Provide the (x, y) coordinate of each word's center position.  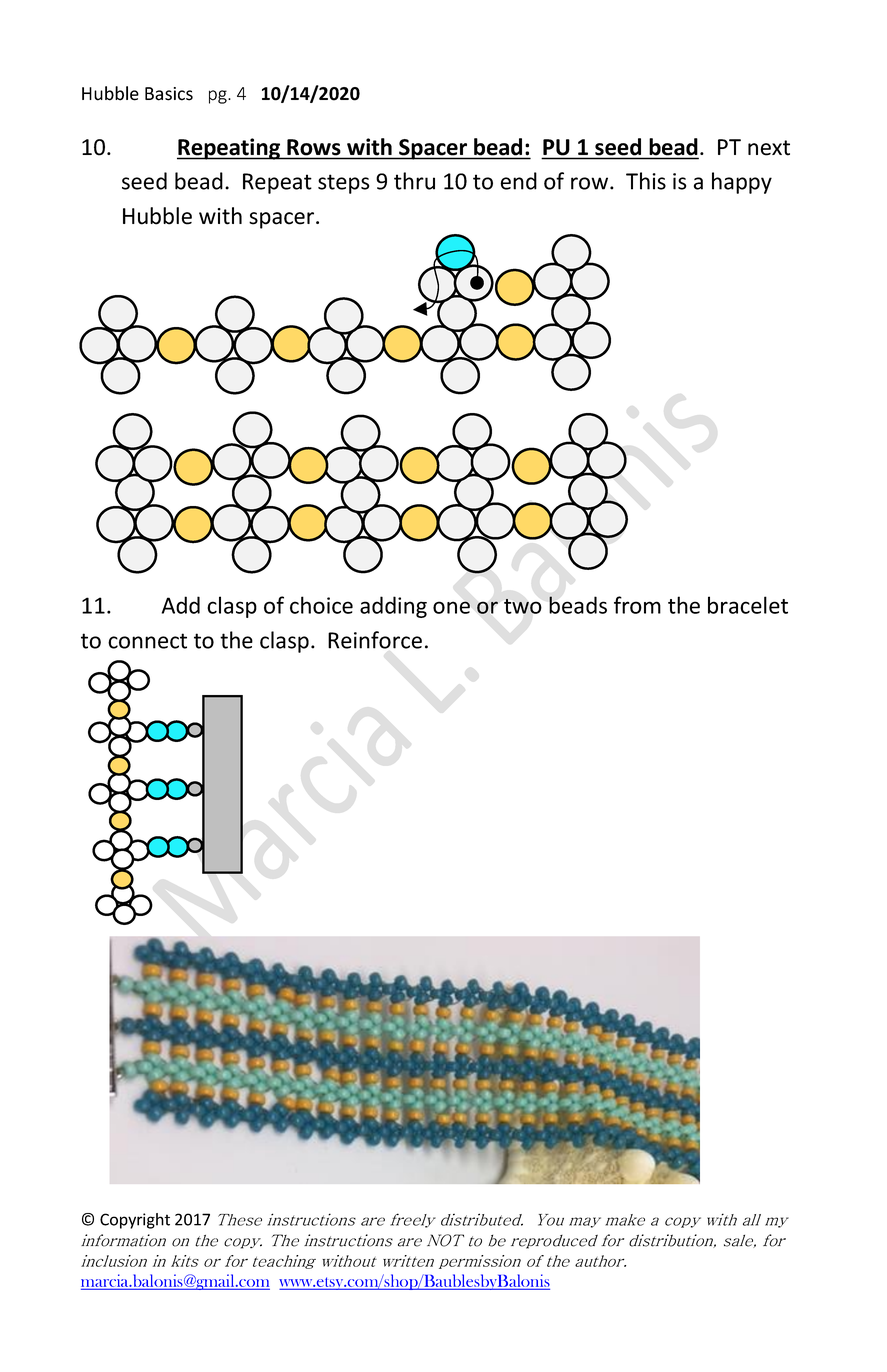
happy (742, 183)
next (769, 148)
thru (414, 181)
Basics (169, 94)
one (451, 607)
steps (343, 184)
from (637, 605)
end (518, 181)
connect (147, 641)
